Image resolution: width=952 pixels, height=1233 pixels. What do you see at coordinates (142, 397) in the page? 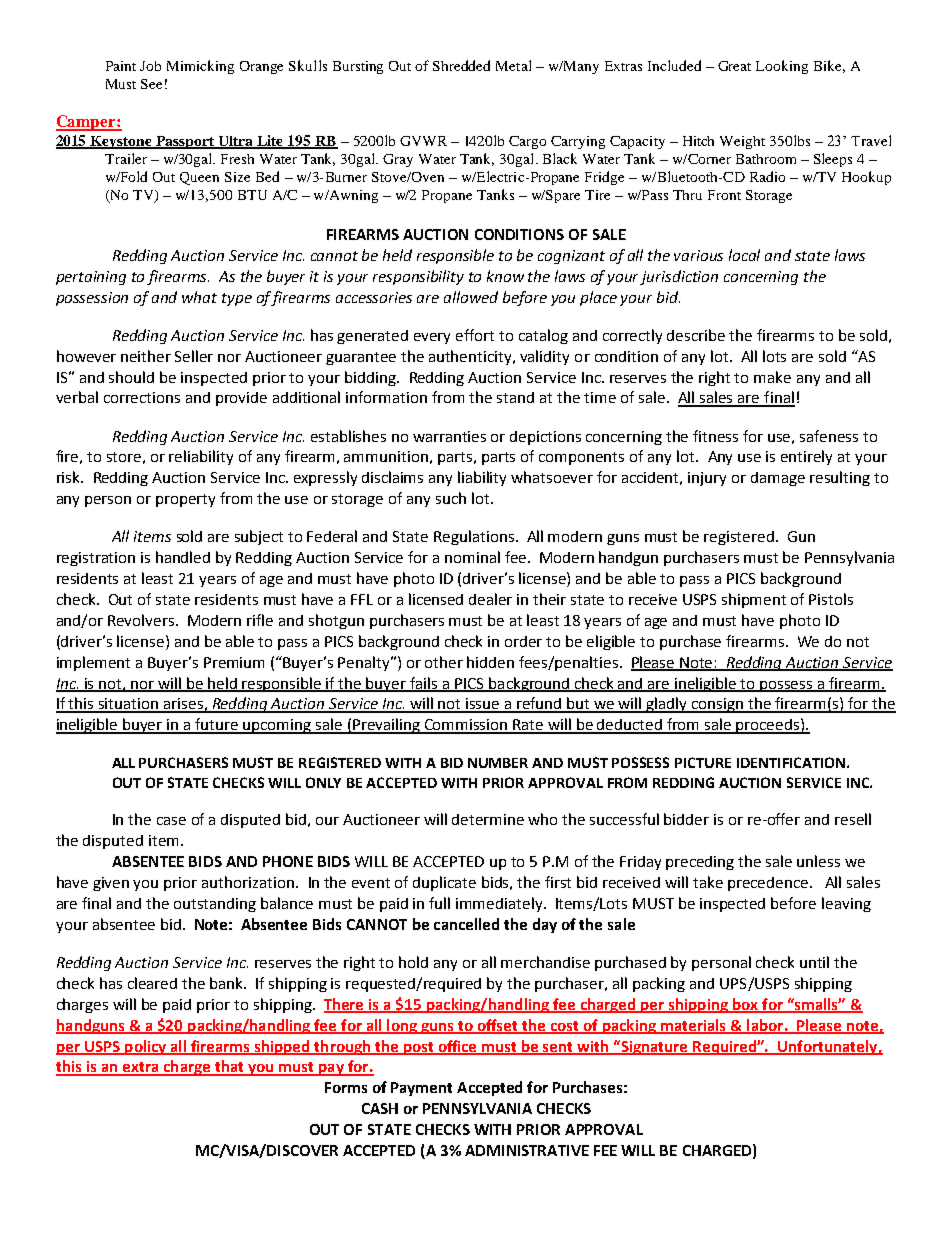
I see `corrections` at bounding box center [142, 397].
